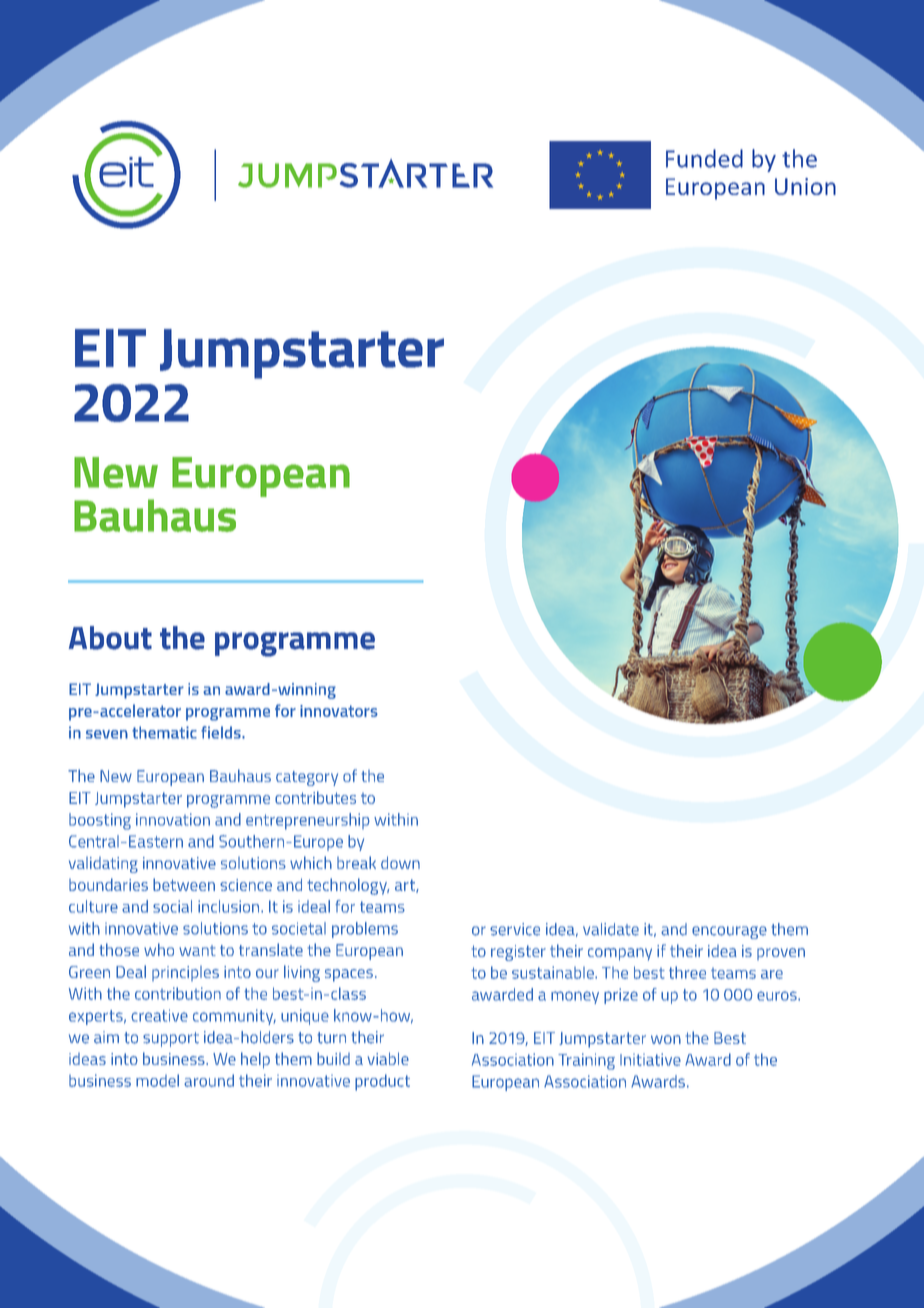  Describe the element at coordinates (103, 865) in the document. I see `validating` at that location.
